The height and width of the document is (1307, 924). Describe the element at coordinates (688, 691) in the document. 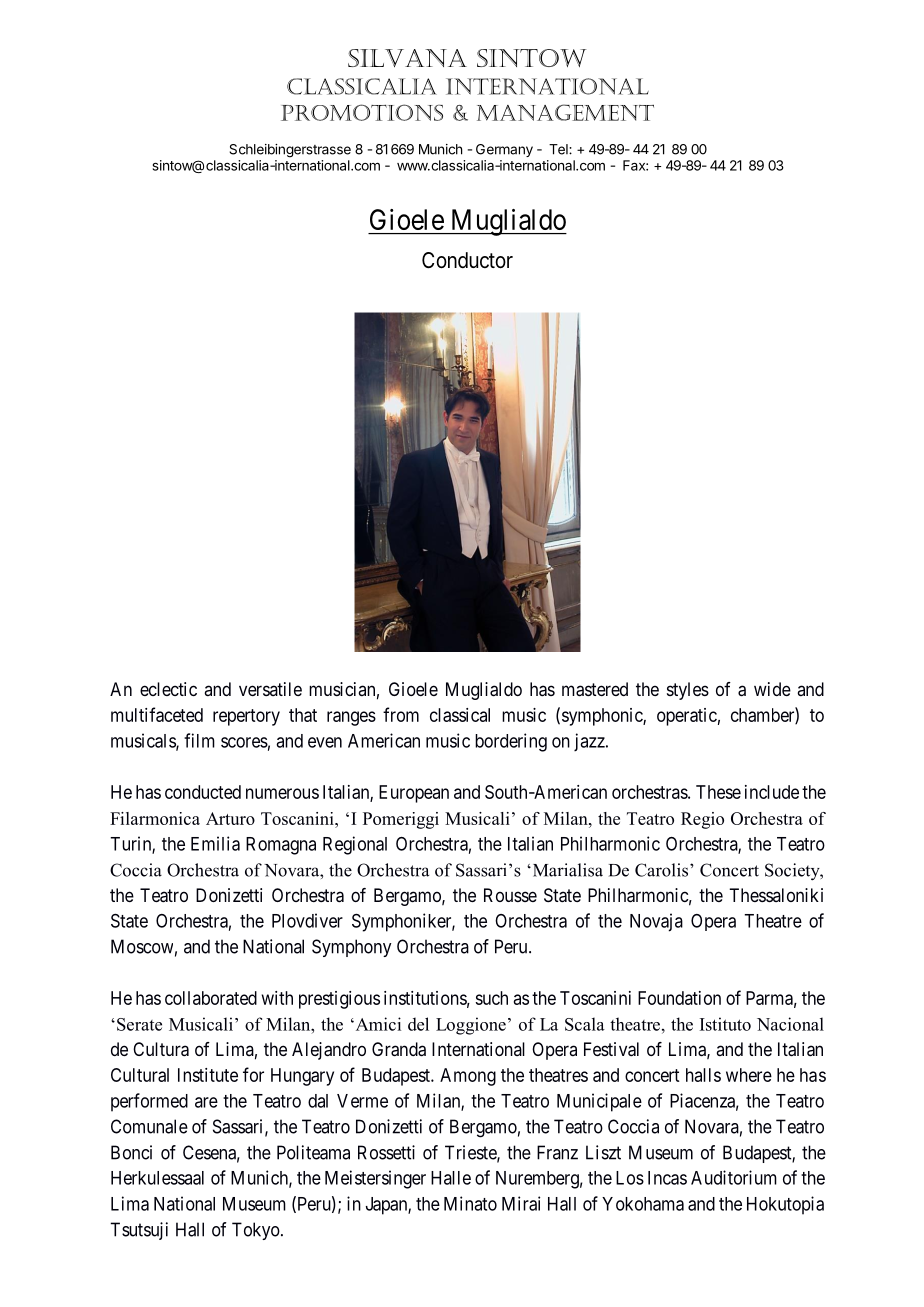

I see `styles` at that location.
